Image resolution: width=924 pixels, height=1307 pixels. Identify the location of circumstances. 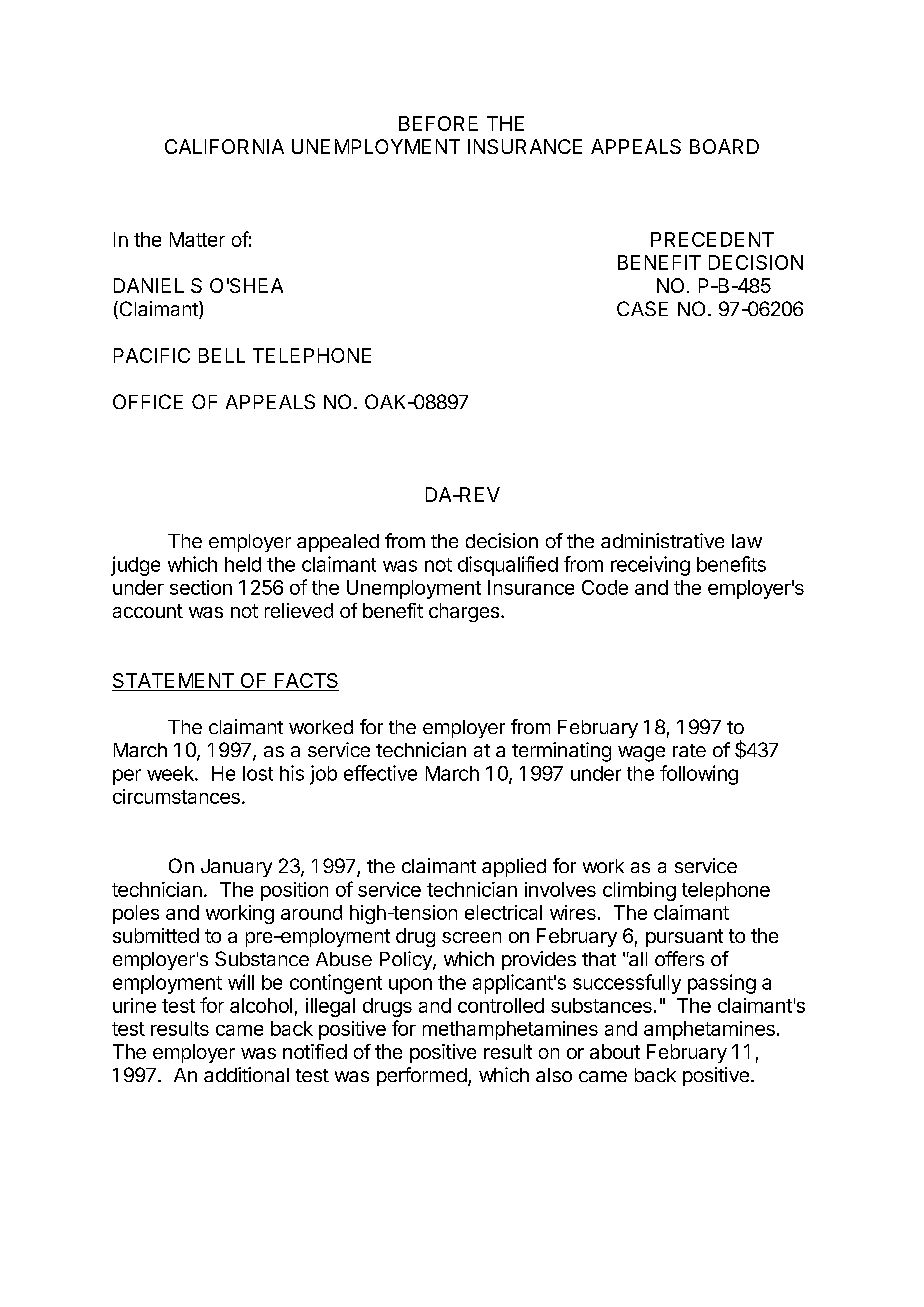
(176, 796).
